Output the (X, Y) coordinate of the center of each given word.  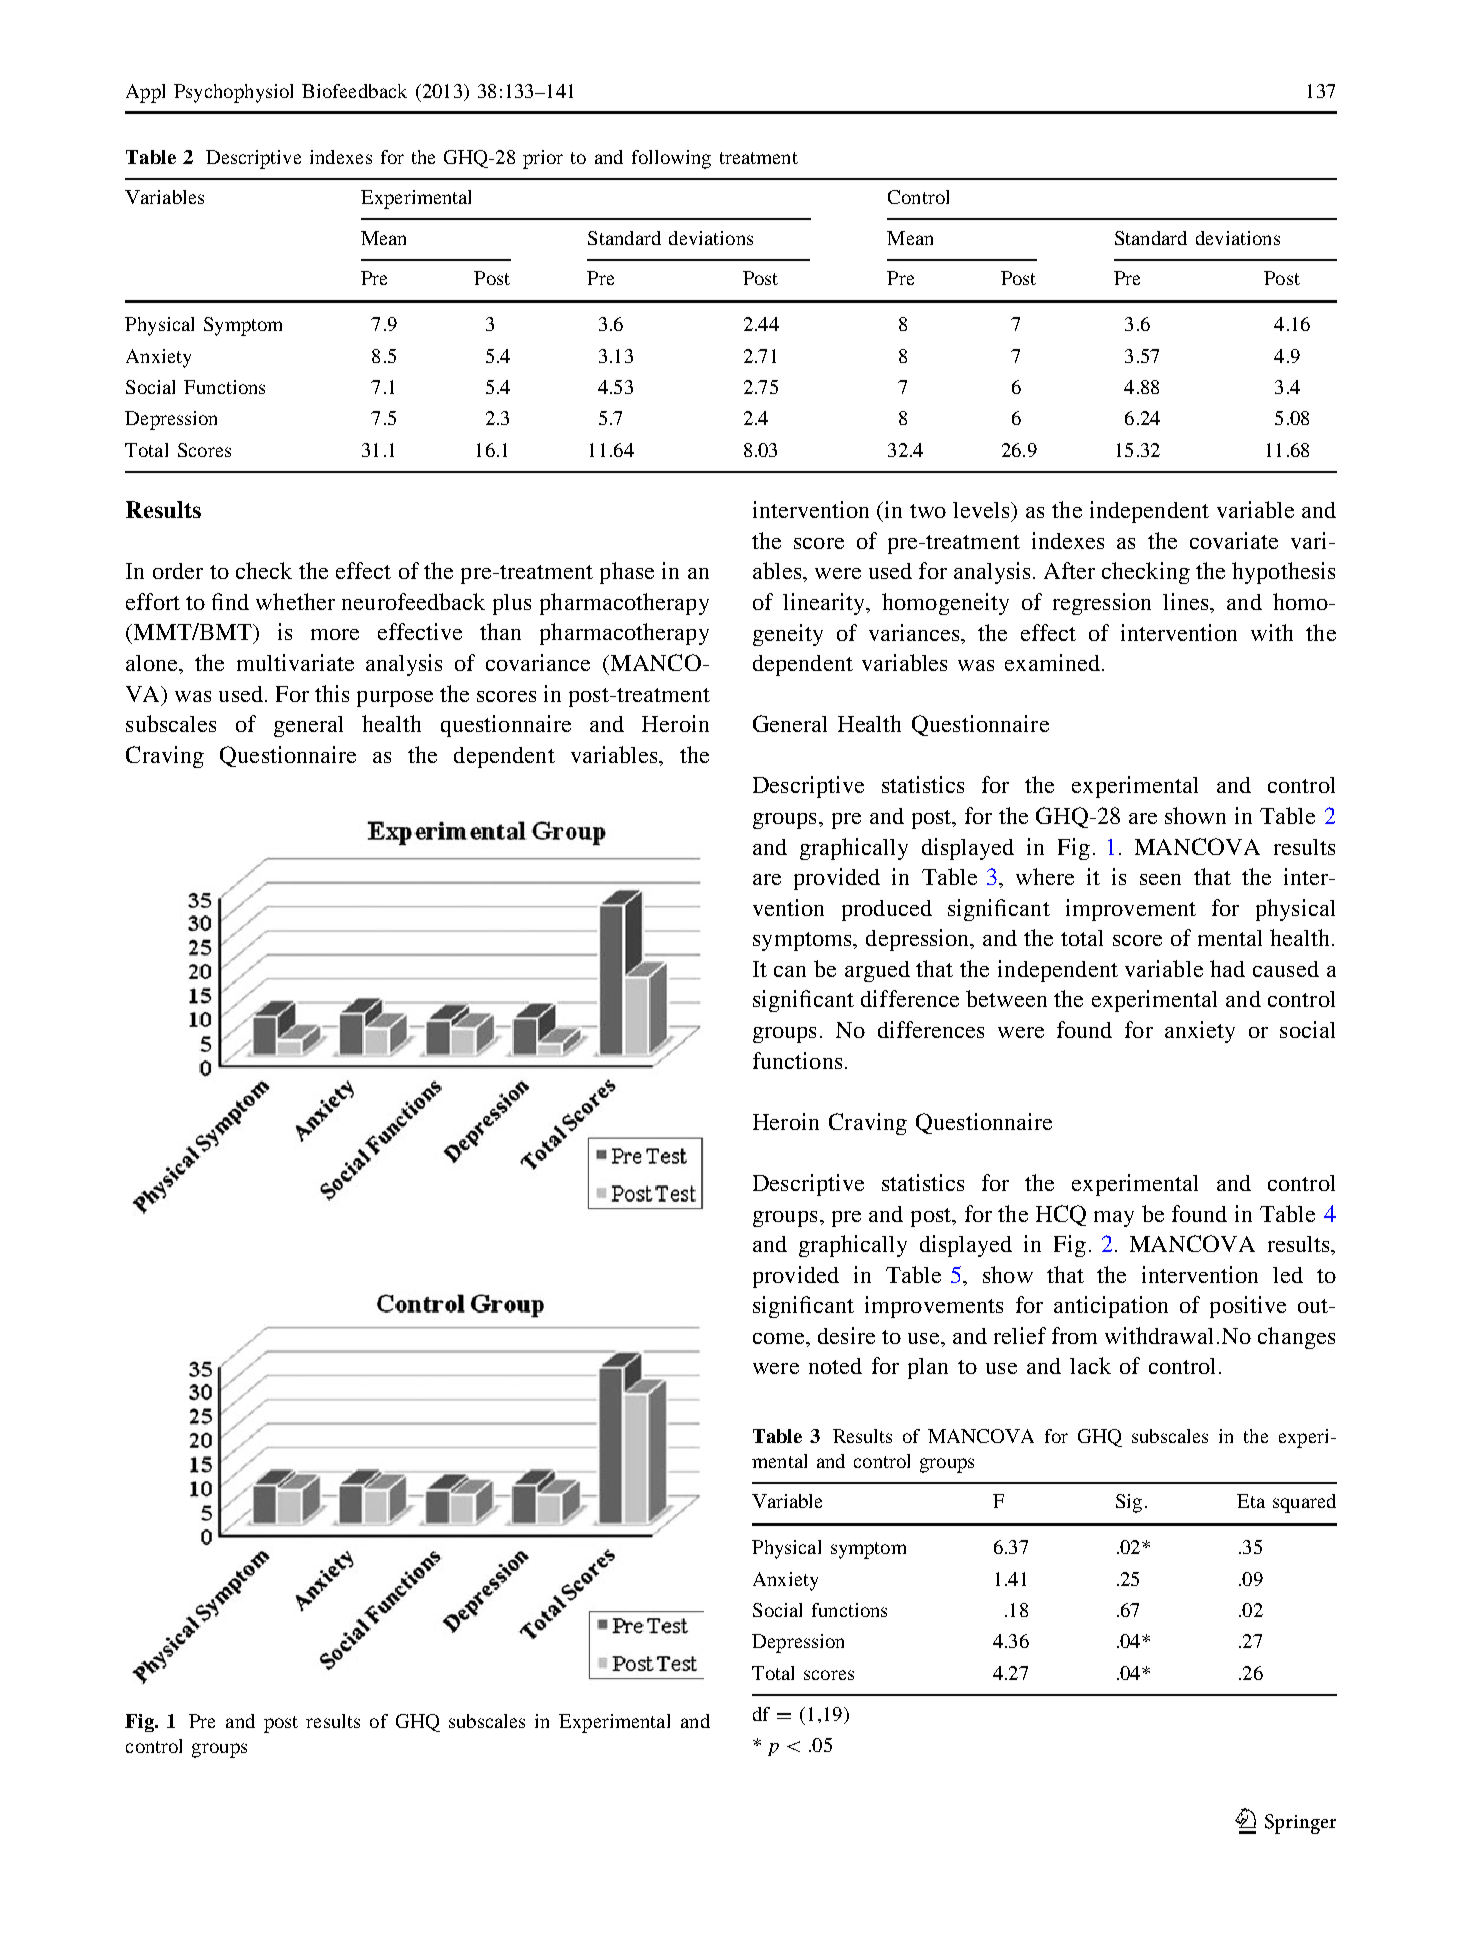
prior (543, 159)
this (332, 693)
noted (835, 1366)
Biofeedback (354, 91)
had (1227, 968)
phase (627, 573)
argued (877, 971)
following (671, 159)
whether (295, 601)
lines (1187, 601)
